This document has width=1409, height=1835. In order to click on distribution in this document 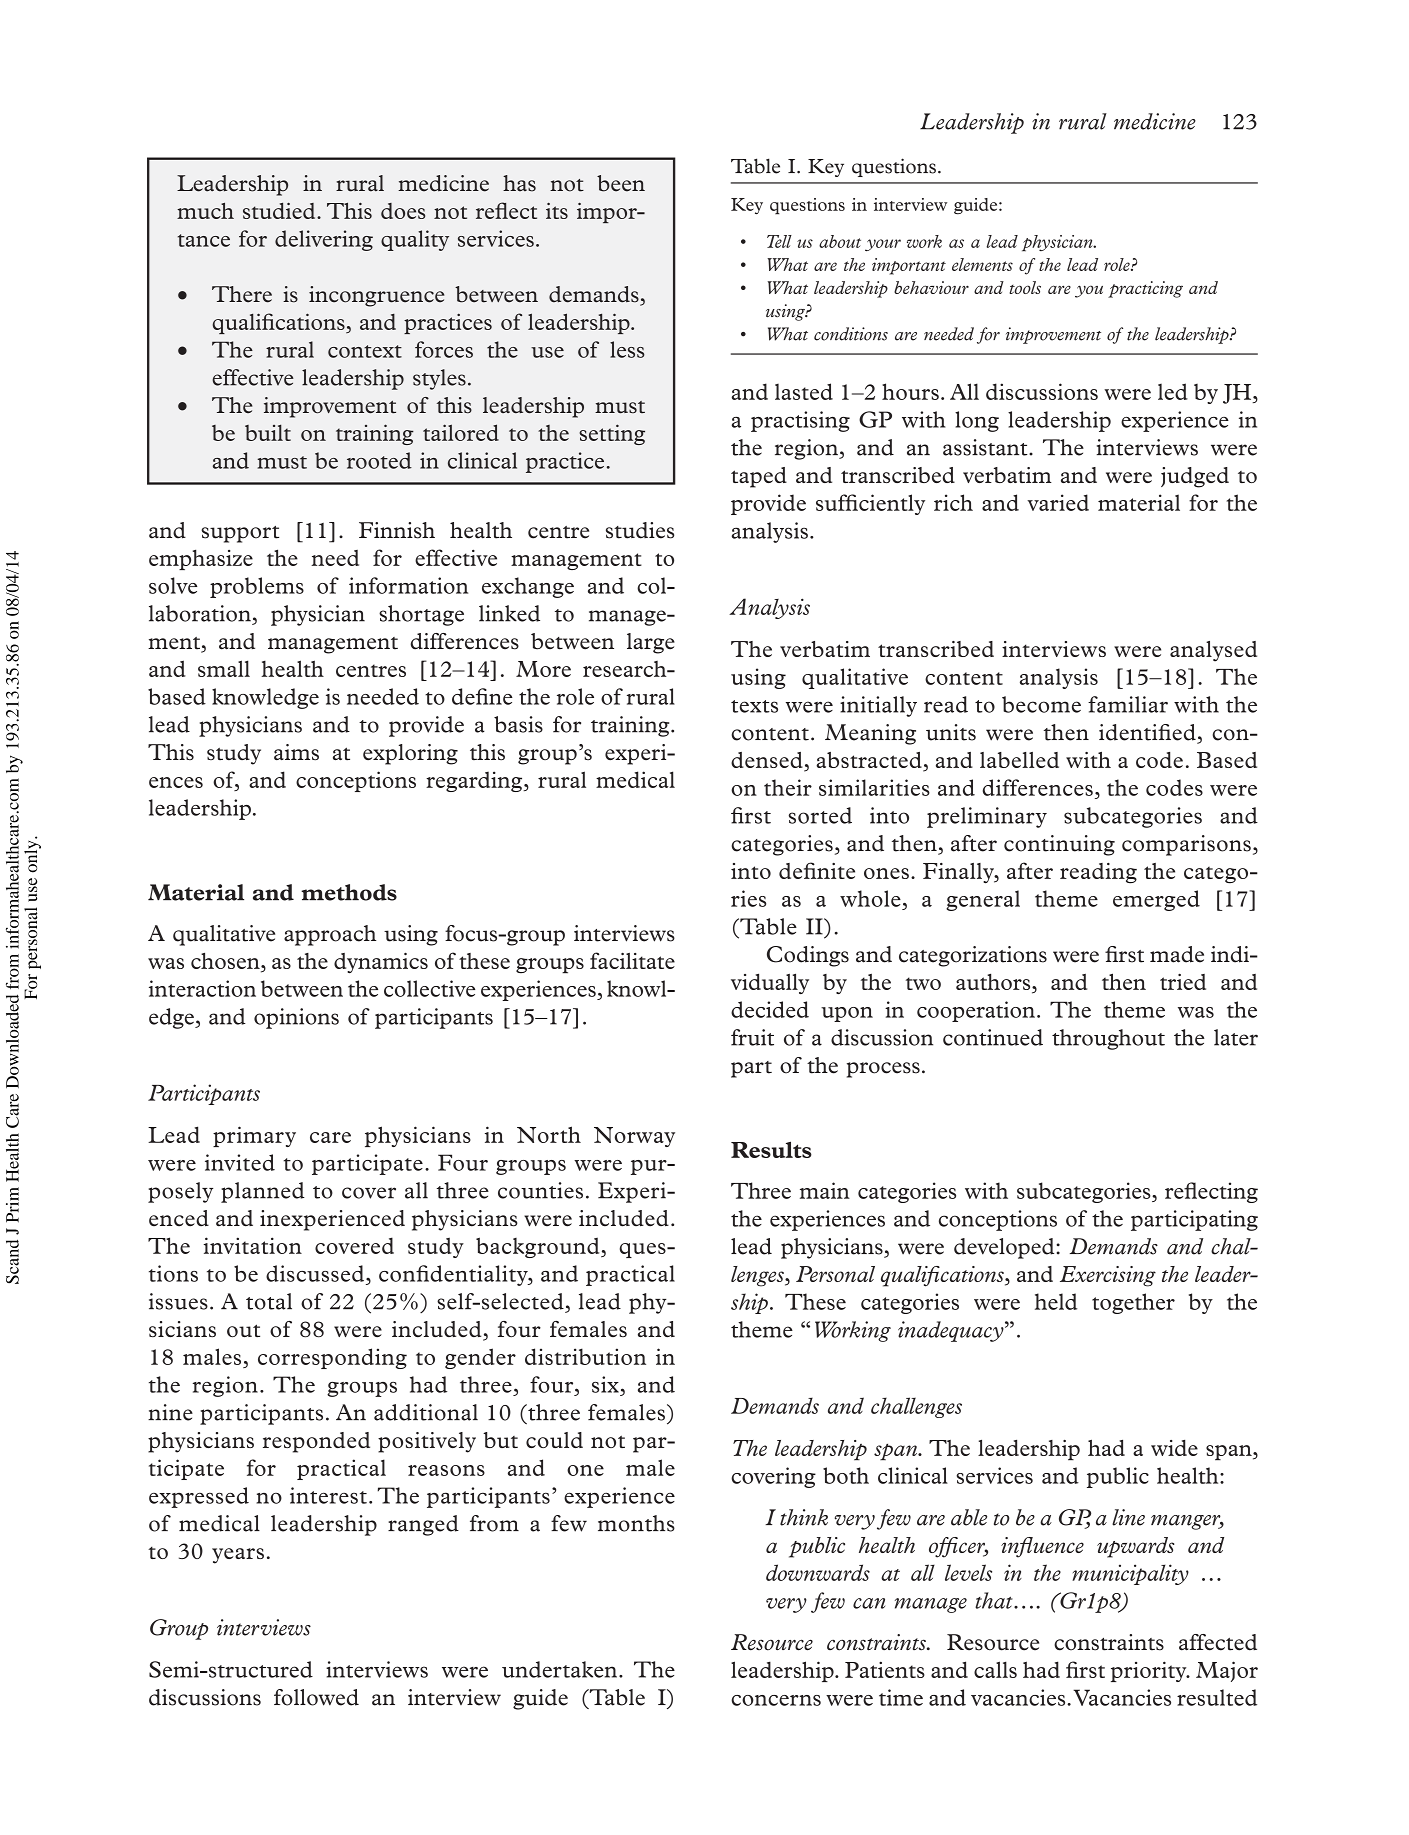, I will do `click(585, 1356)`.
